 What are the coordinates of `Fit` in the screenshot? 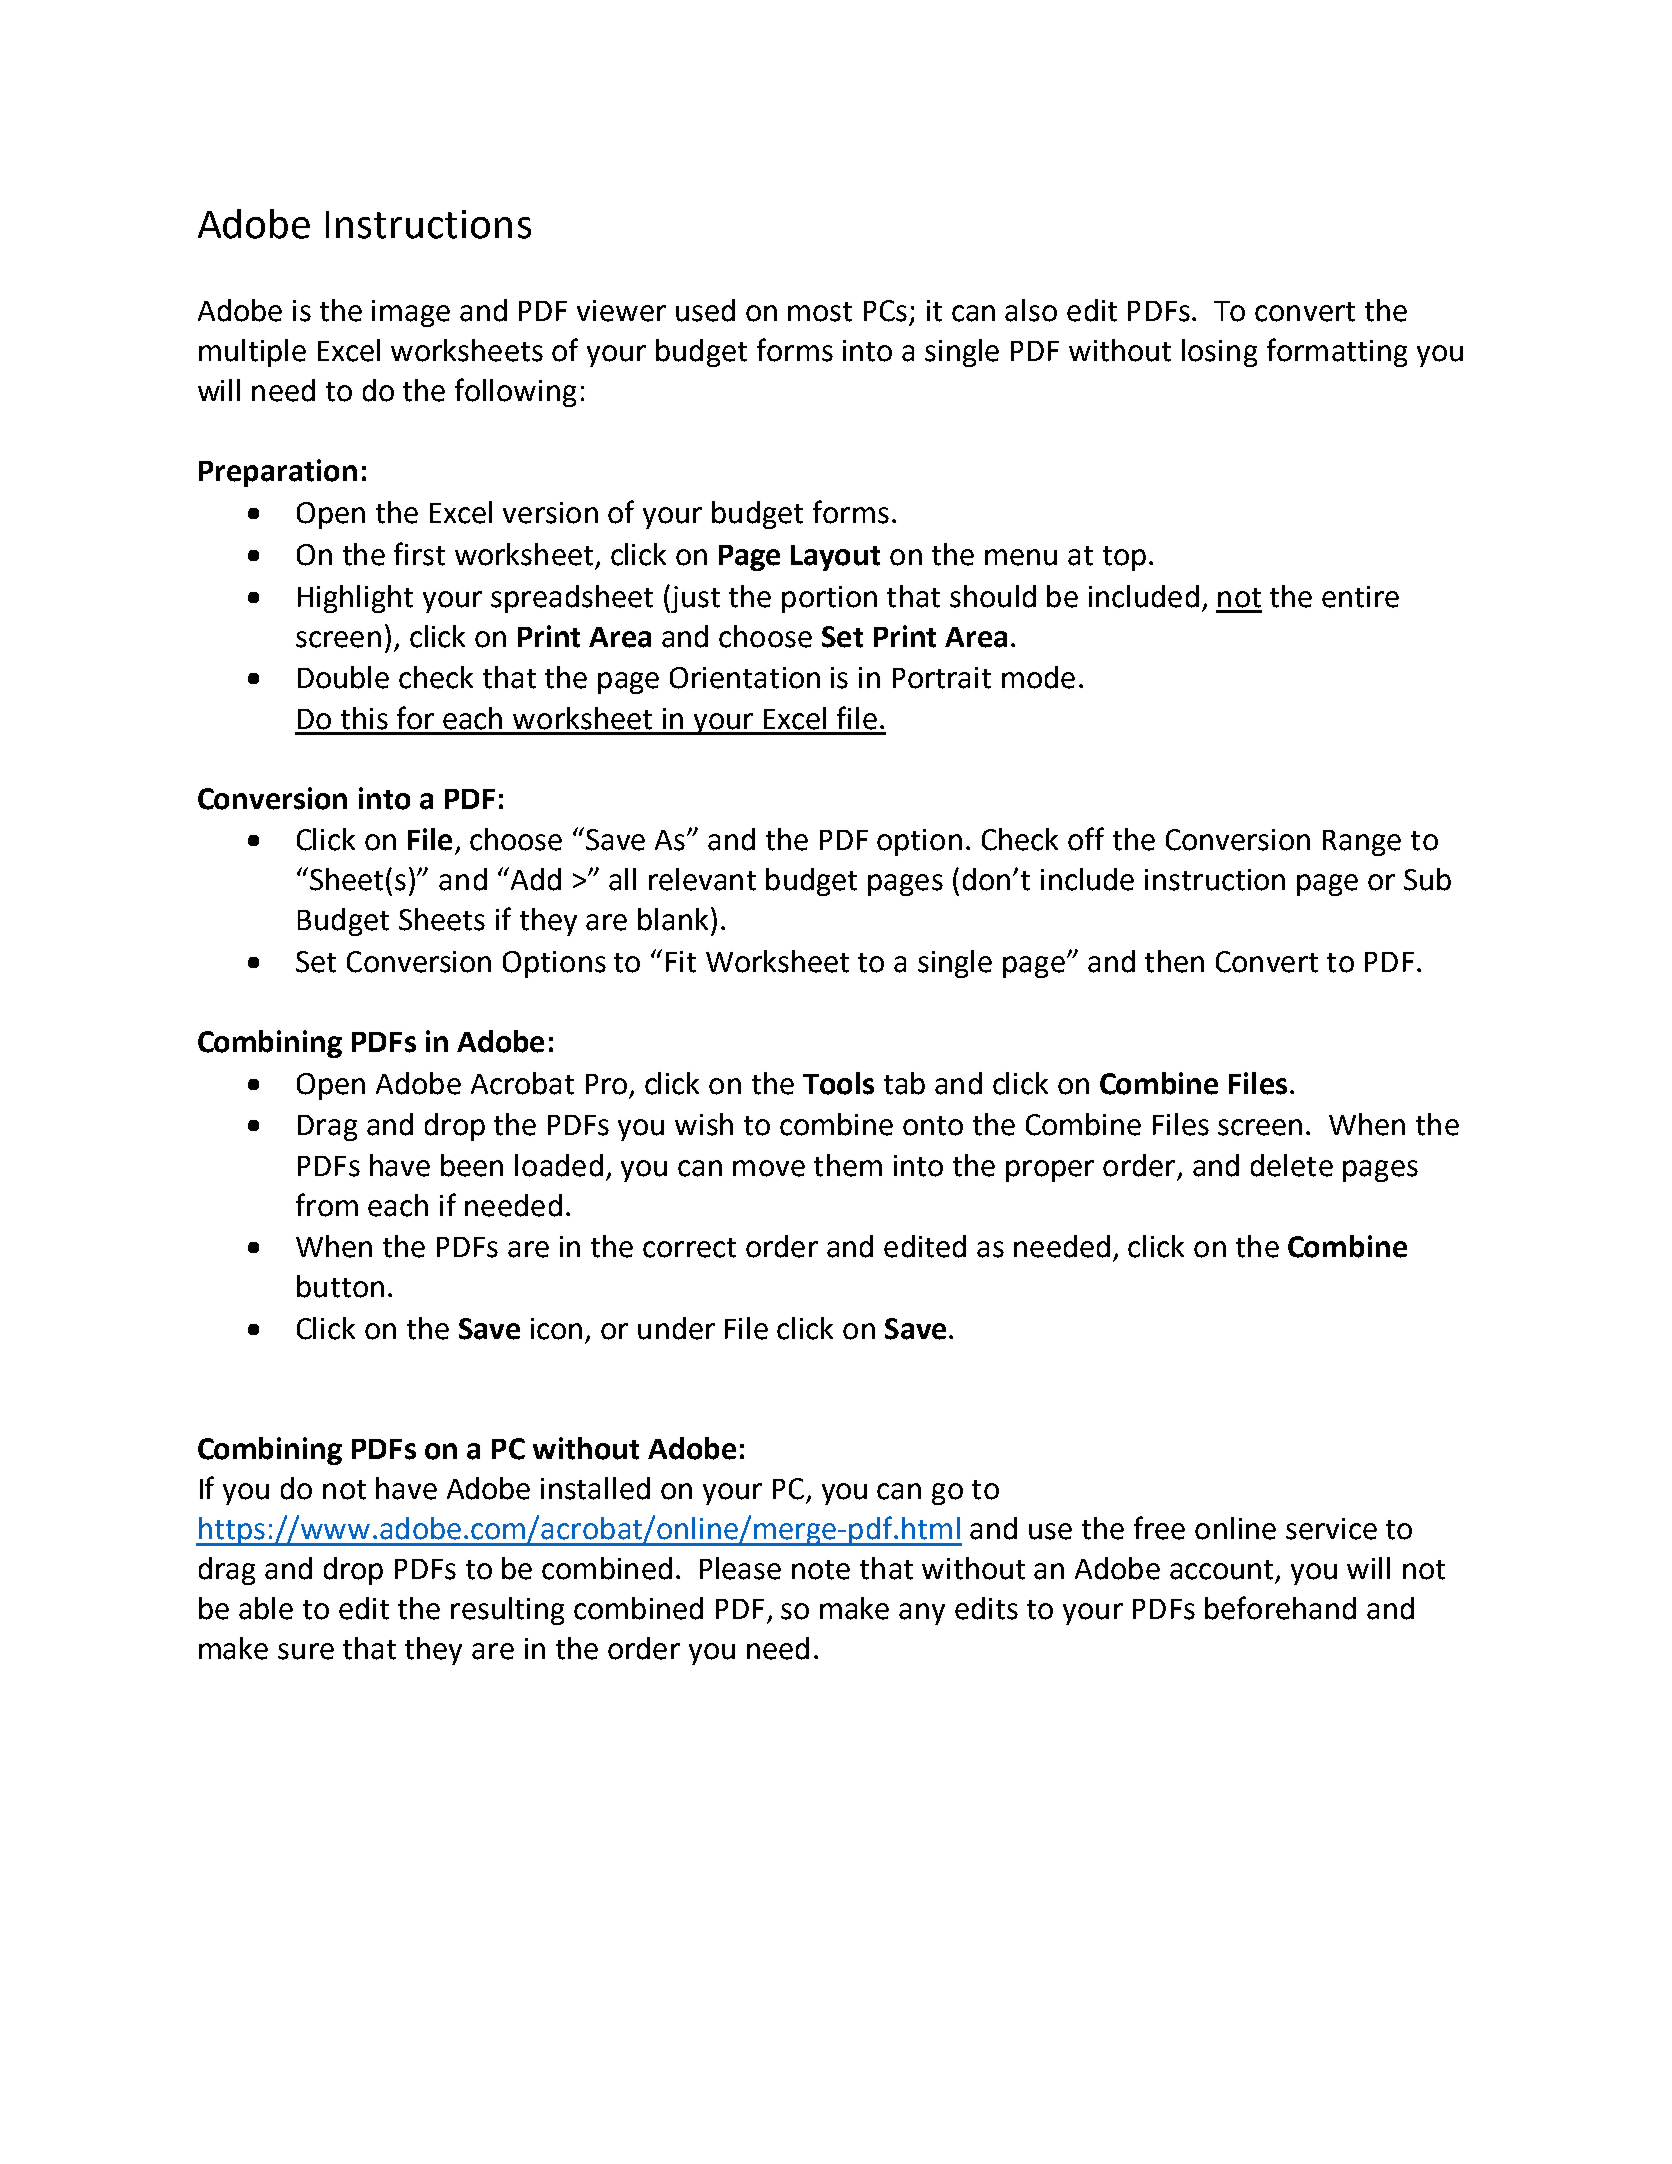 It's located at (681, 962).
